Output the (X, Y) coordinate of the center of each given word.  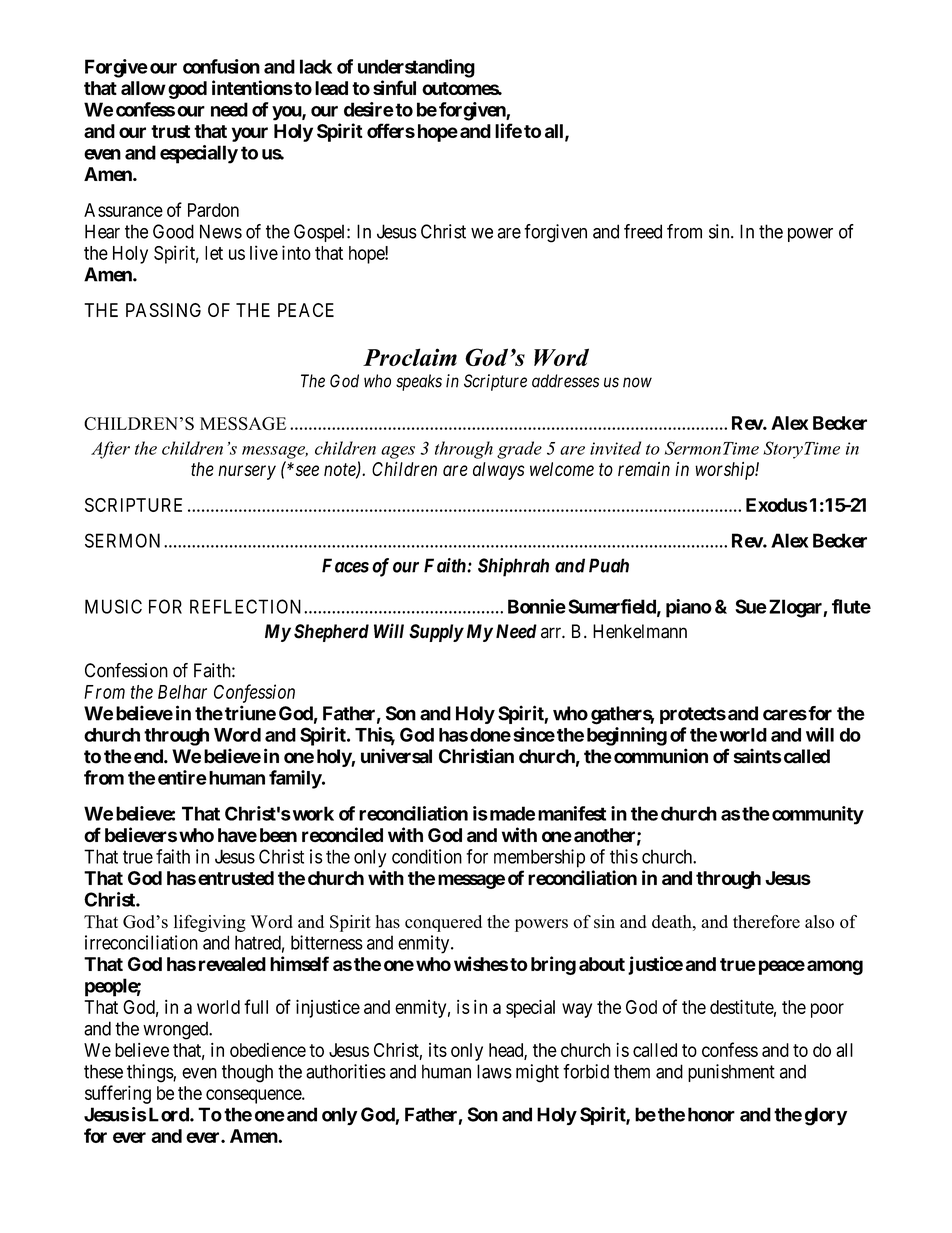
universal (396, 756)
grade (519, 450)
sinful (394, 87)
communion (661, 756)
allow (143, 88)
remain (644, 469)
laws (494, 1071)
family (295, 779)
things (150, 1073)
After (110, 450)
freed (643, 231)
